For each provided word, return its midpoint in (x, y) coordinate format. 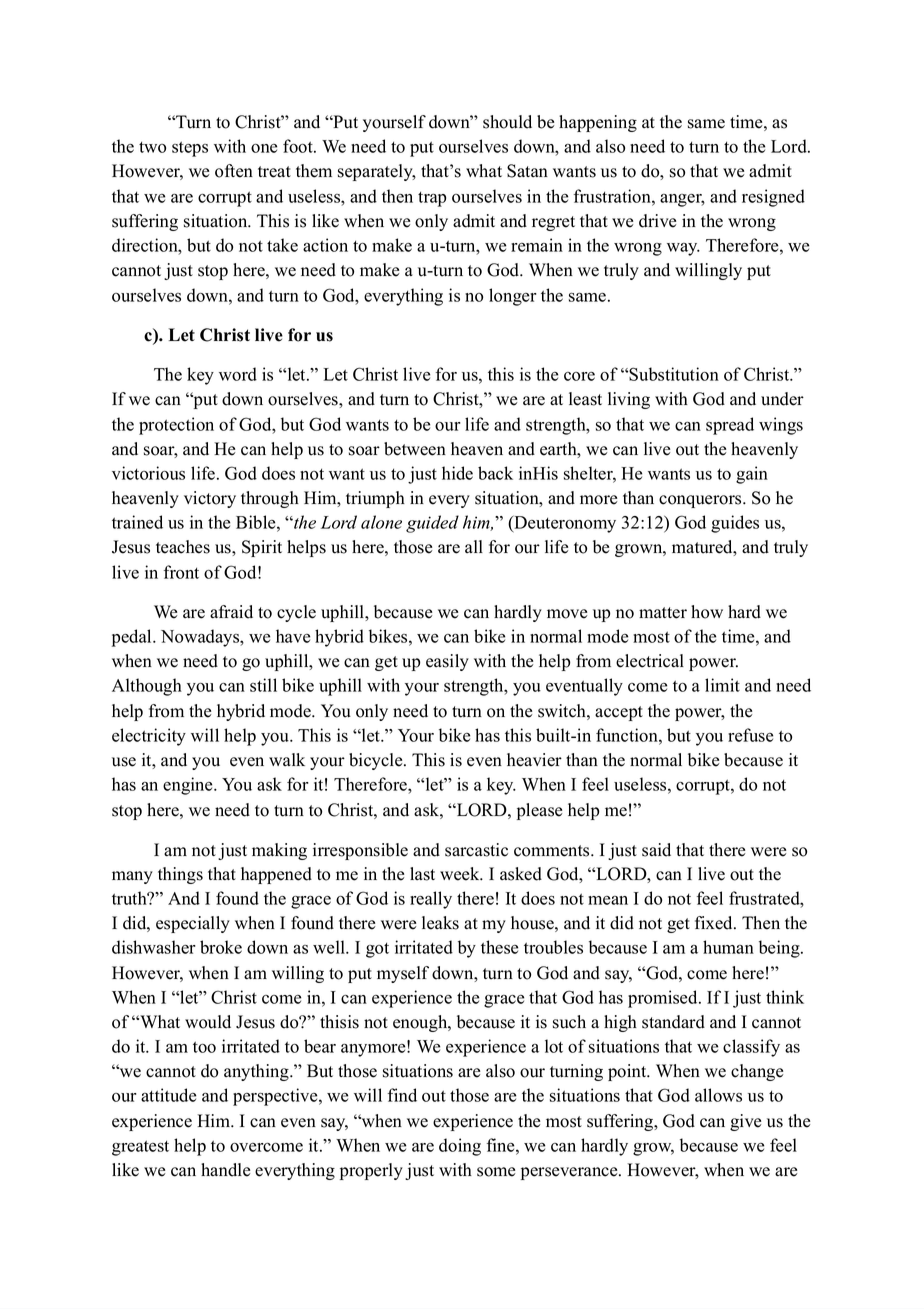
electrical (650, 661)
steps (190, 149)
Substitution (674, 374)
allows (718, 1095)
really (431, 900)
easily (447, 662)
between (415, 449)
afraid (231, 612)
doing (460, 1147)
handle (225, 1170)
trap (432, 199)
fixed (715, 923)
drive (657, 221)
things (180, 875)
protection (176, 426)
